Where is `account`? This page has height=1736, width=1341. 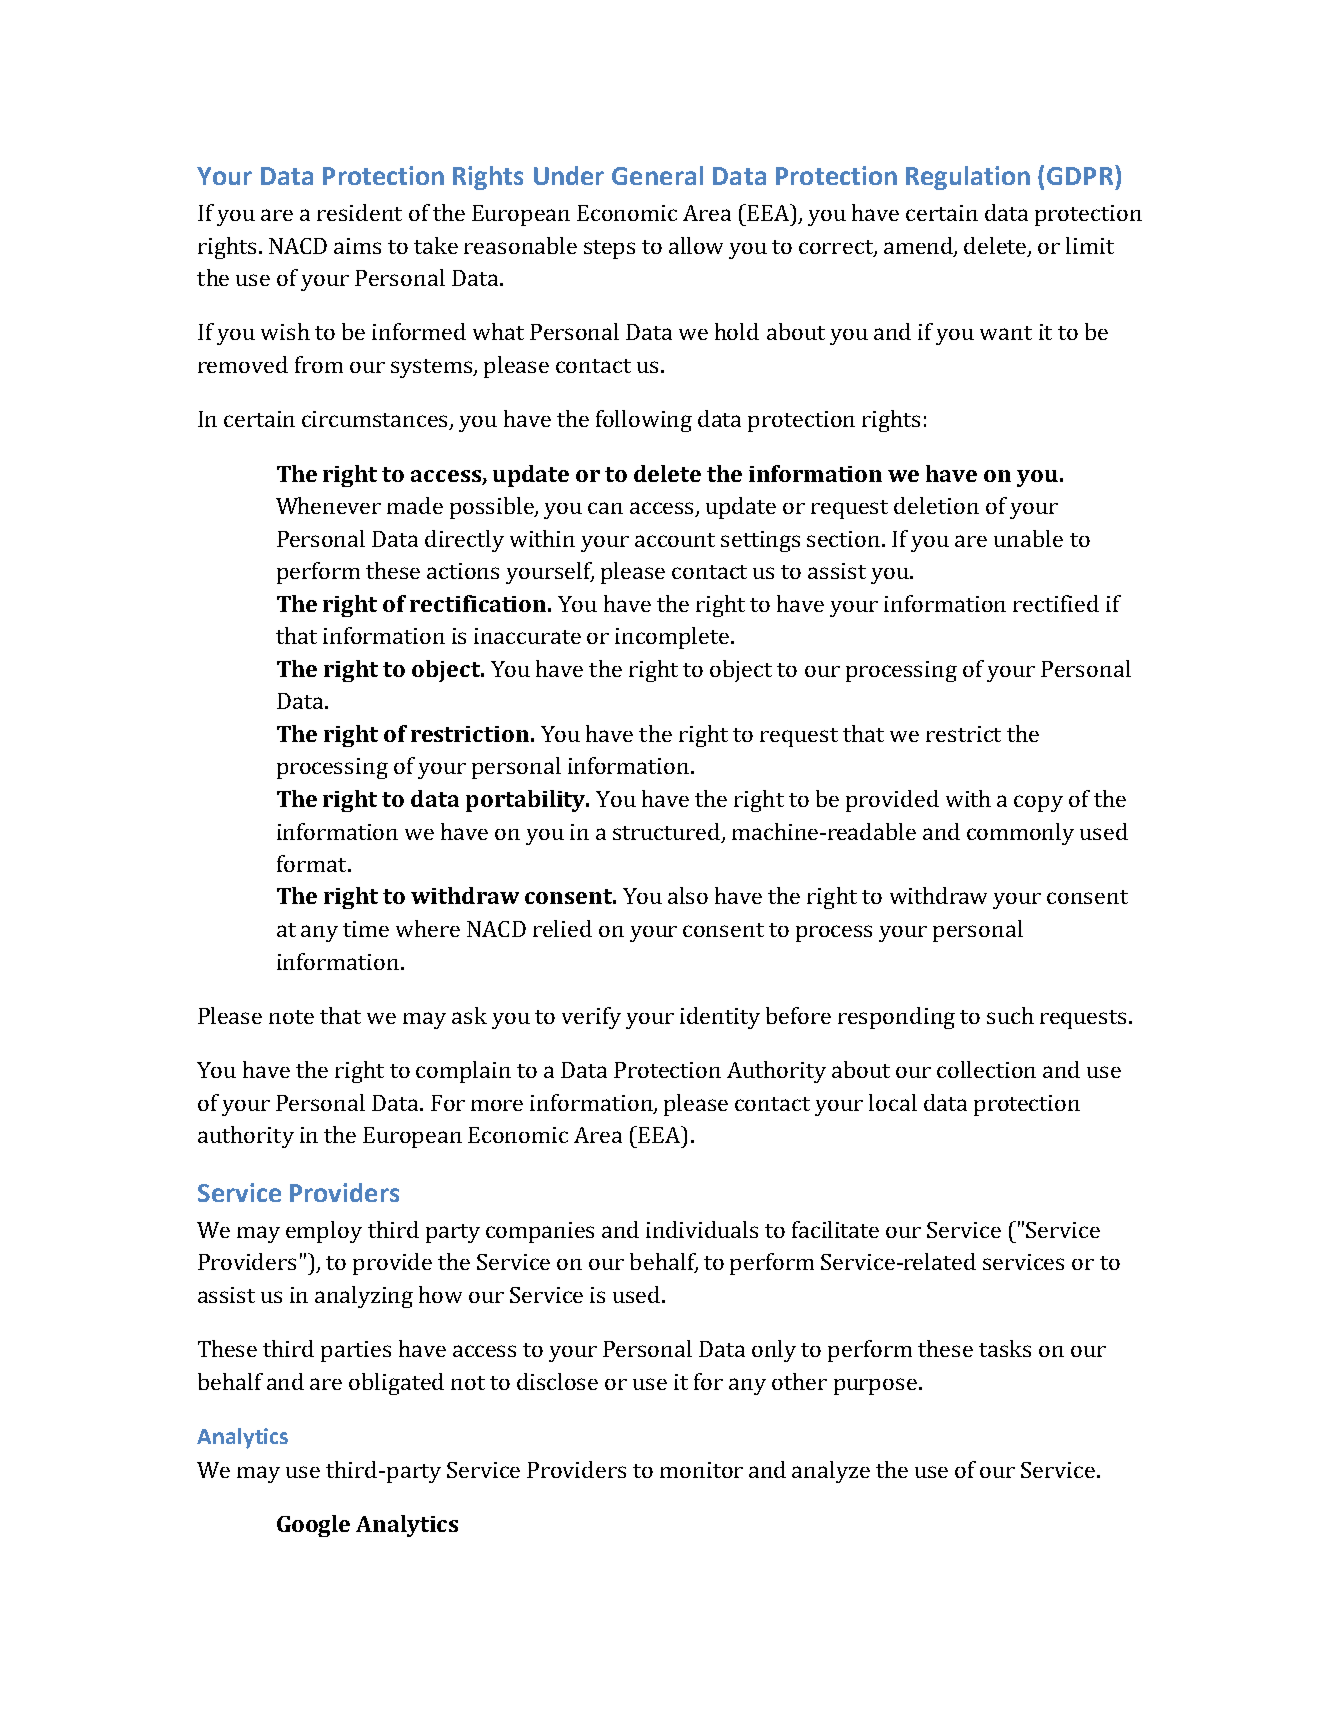
account is located at coordinates (675, 540).
